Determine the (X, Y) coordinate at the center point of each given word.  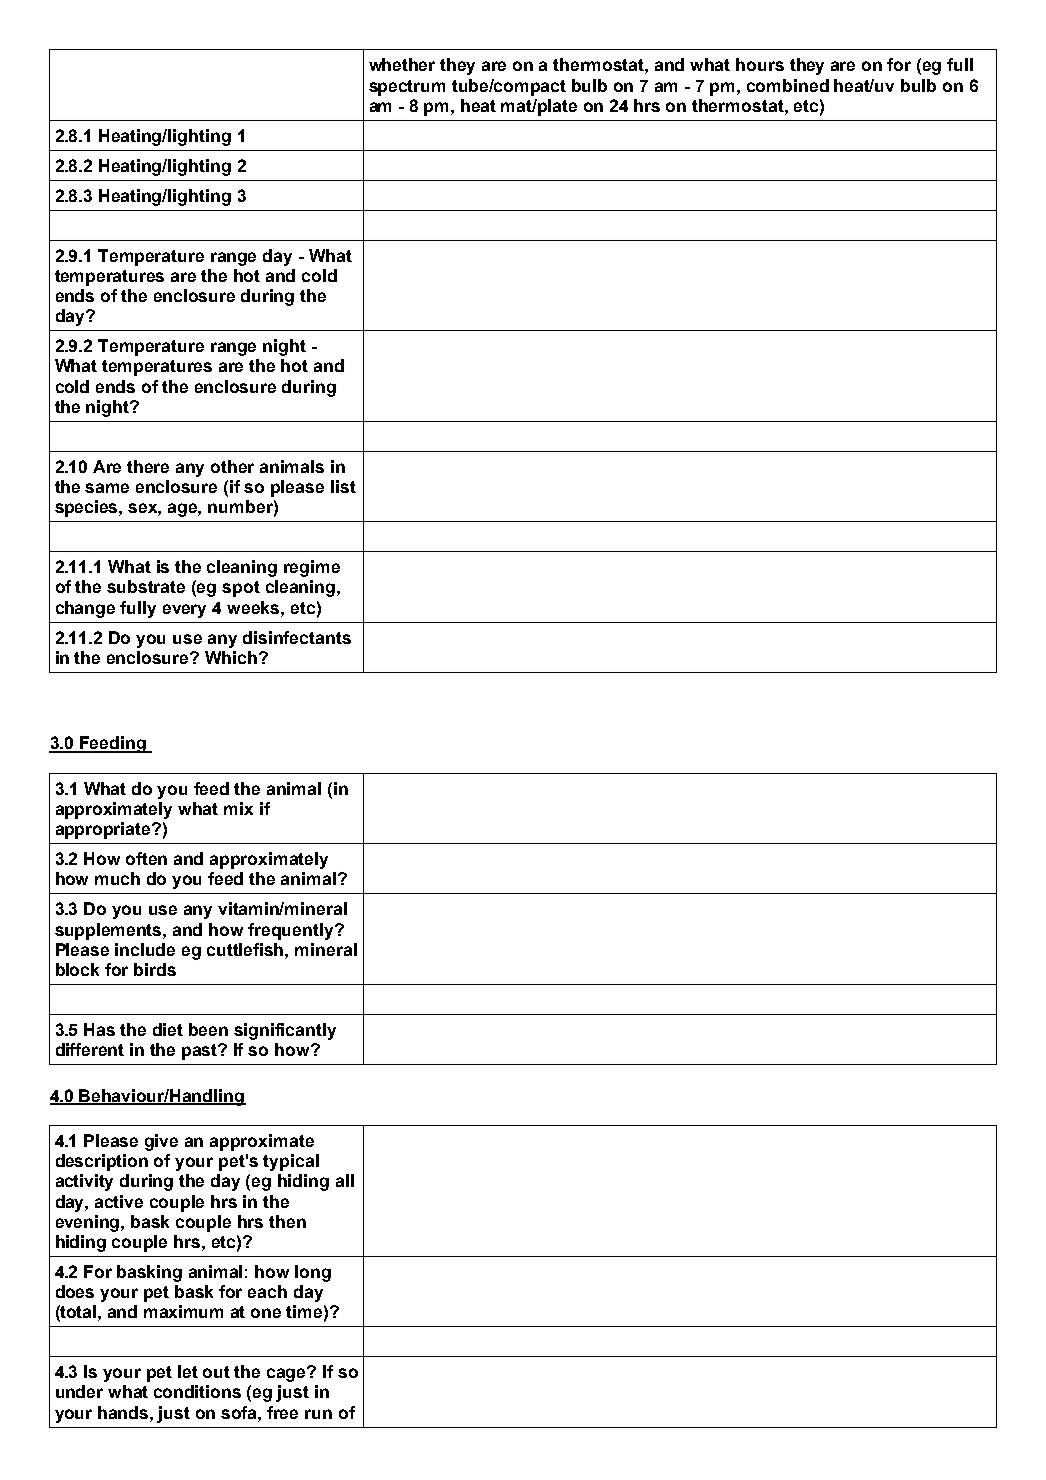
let (188, 1371)
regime (312, 568)
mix (238, 808)
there (148, 466)
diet (168, 1029)
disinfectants (297, 637)
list (343, 486)
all (345, 1180)
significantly (285, 1031)
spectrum (407, 88)
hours (760, 64)
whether (402, 64)
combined (788, 85)
